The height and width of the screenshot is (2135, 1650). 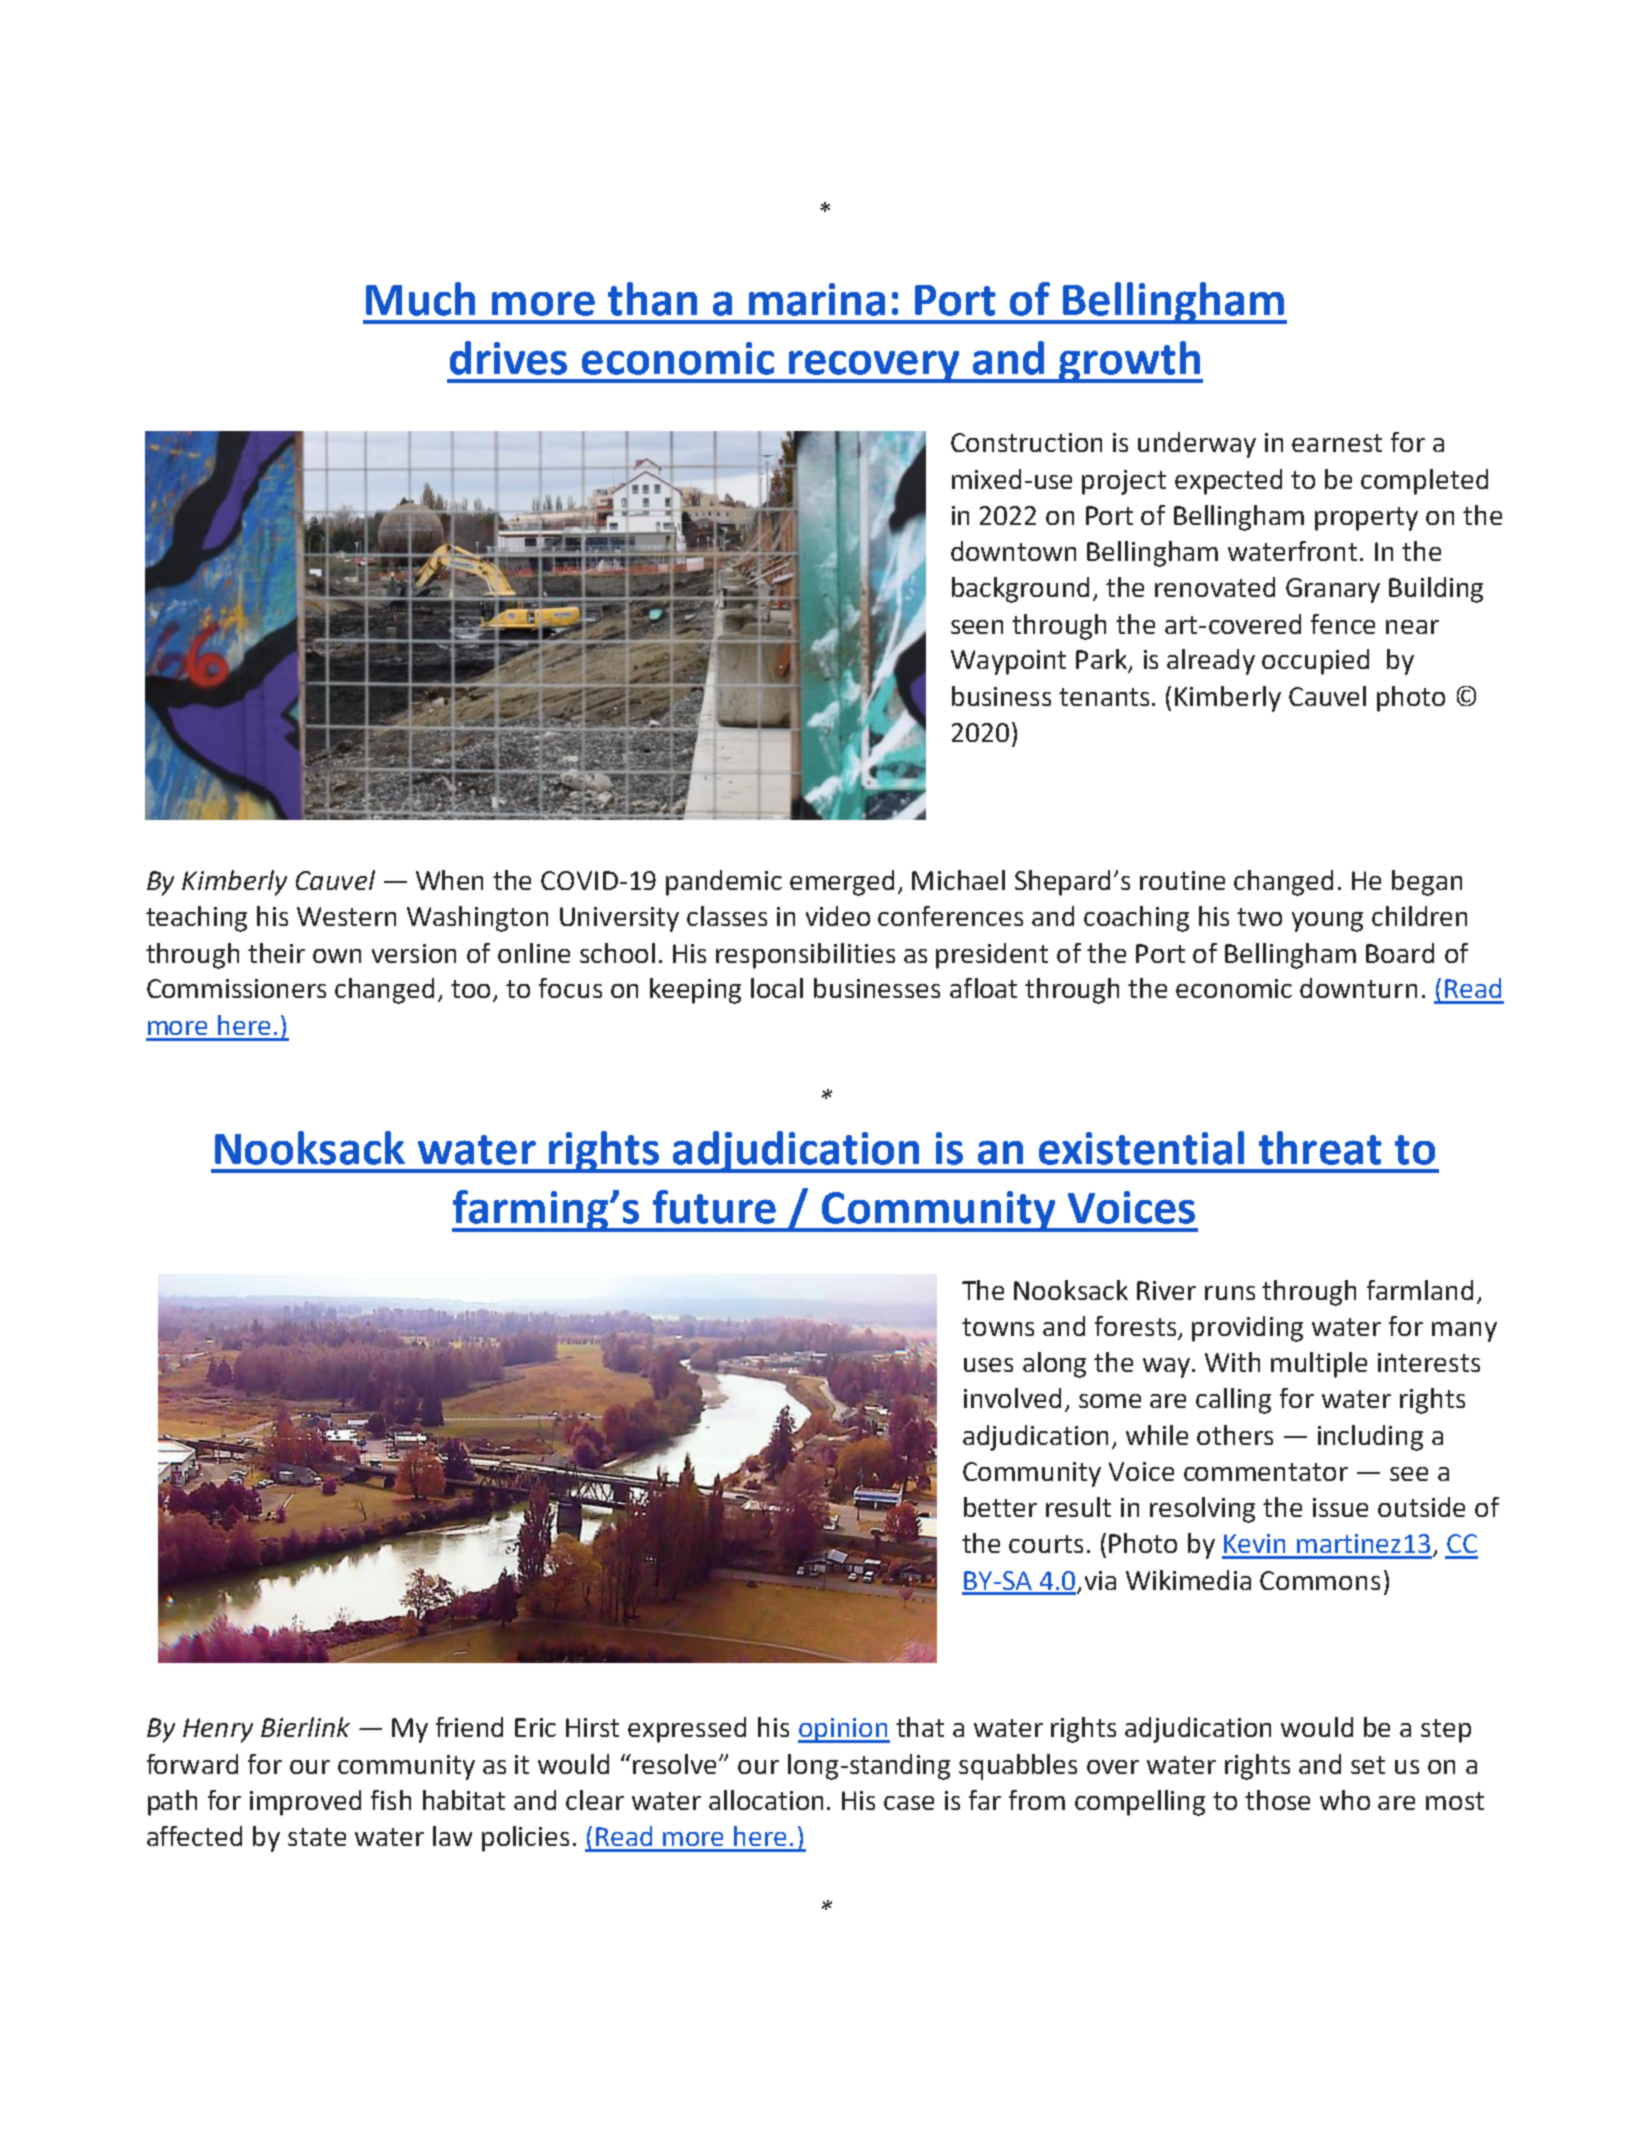 What do you see at coordinates (1337, 443) in the screenshot?
I see `earnest` at bounding box center [1337, 443].
